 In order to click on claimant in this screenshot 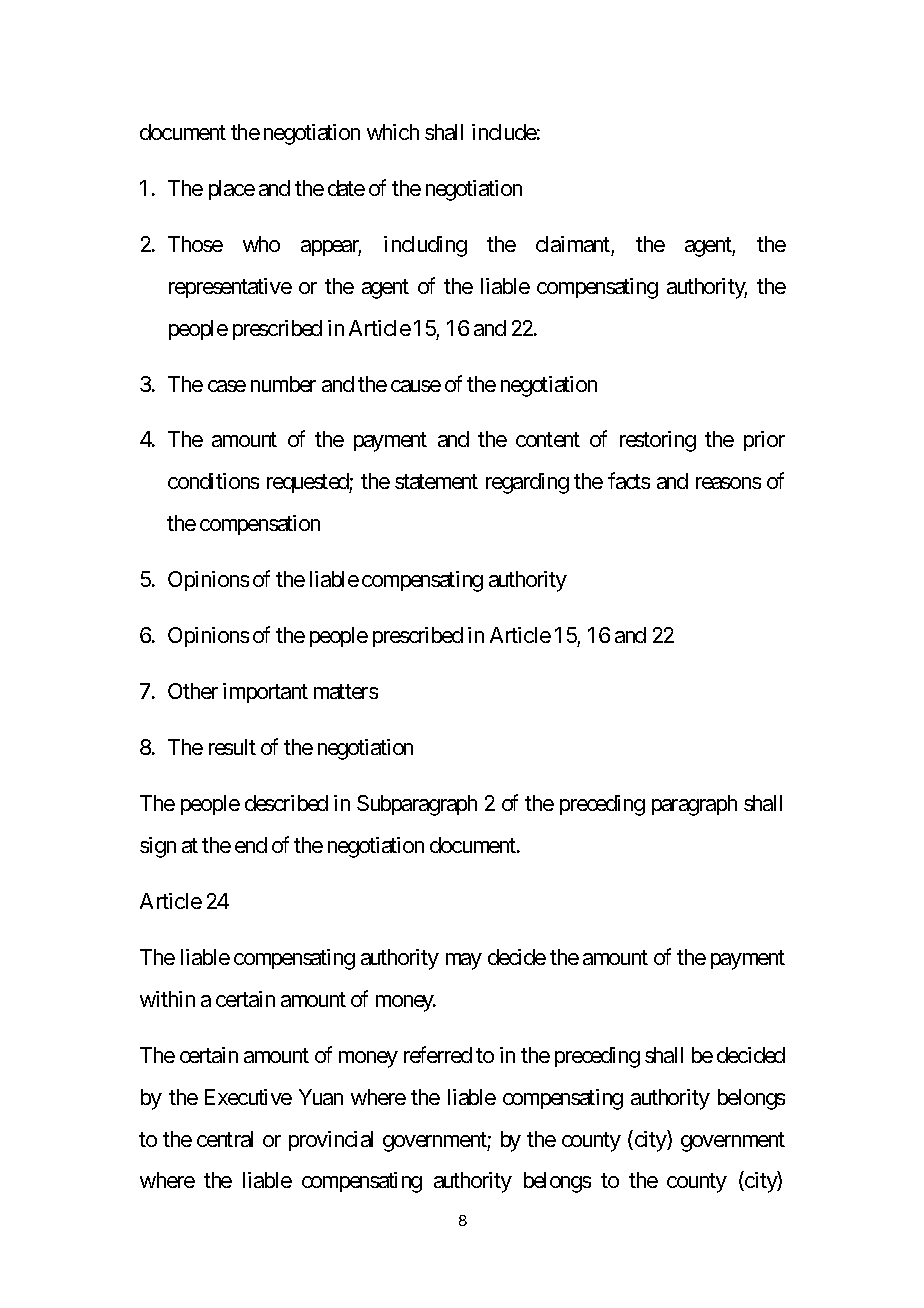, I will do `click(573, 244)`.
